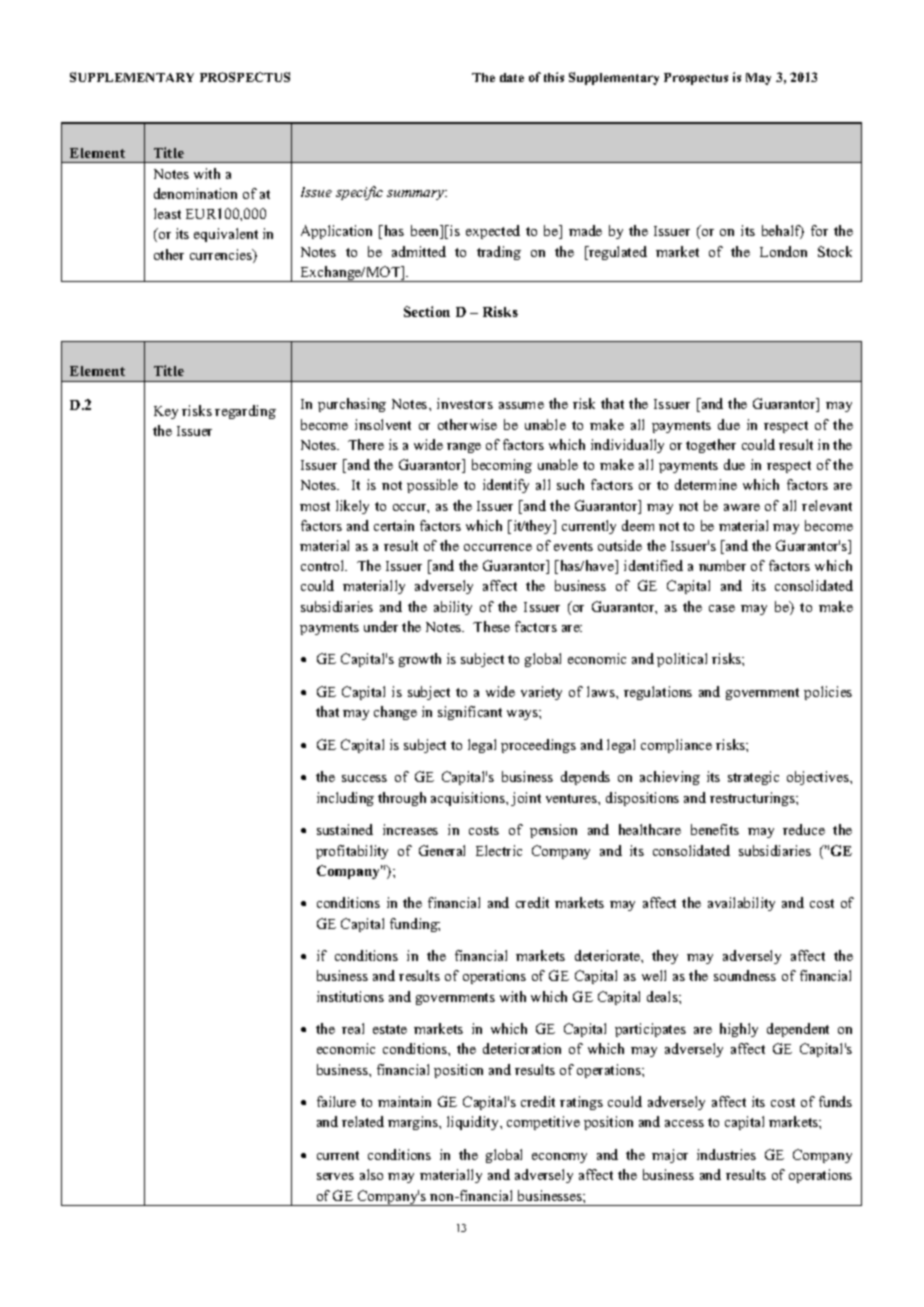 This document has width=924, height=1307. I want to click on serves, so click(335, 1176).
